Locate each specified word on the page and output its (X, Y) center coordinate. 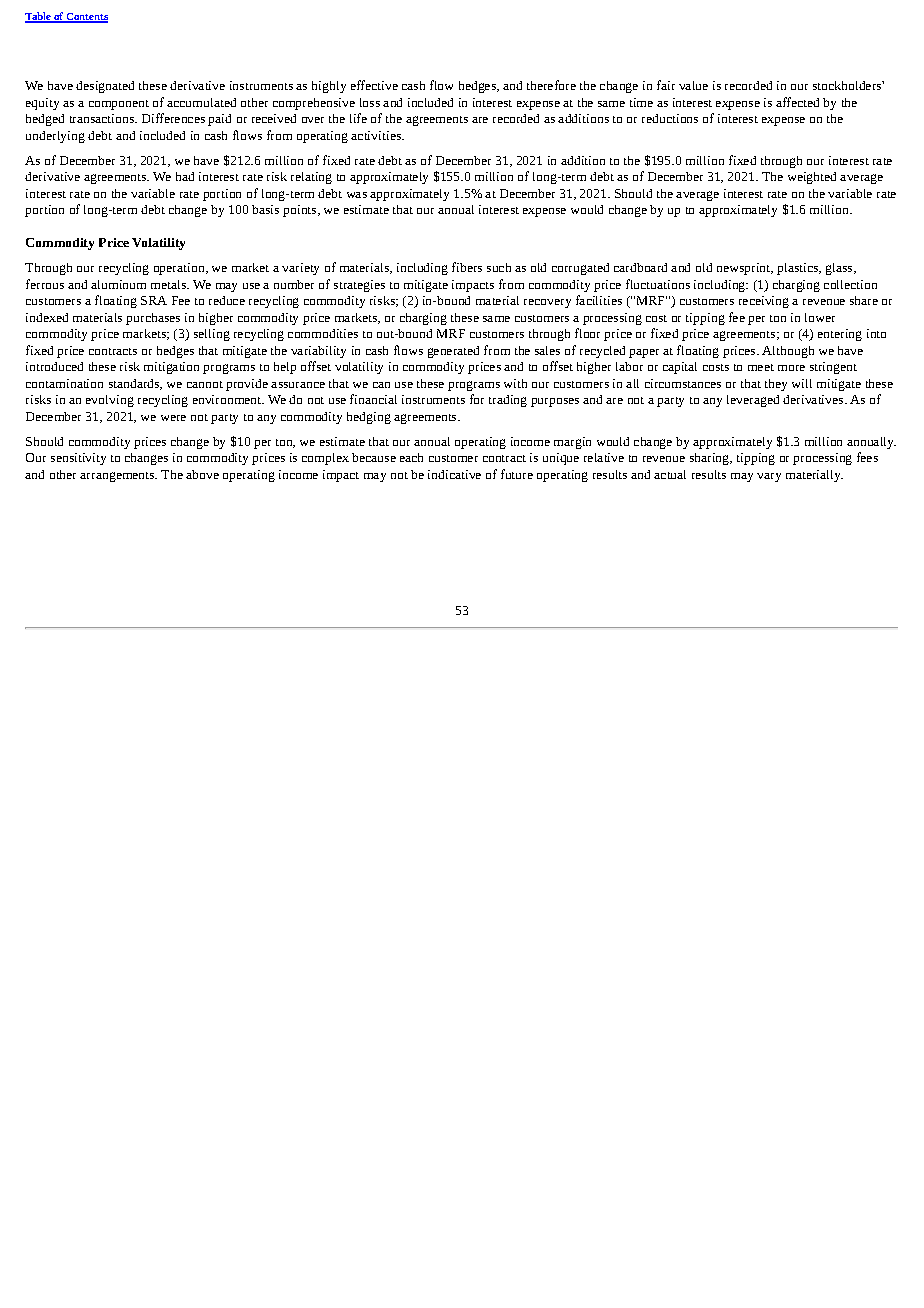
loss (370, 102)
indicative (454, 474)
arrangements (118, 477)
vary (769, 477)
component (119, 105)
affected (797, 102)
